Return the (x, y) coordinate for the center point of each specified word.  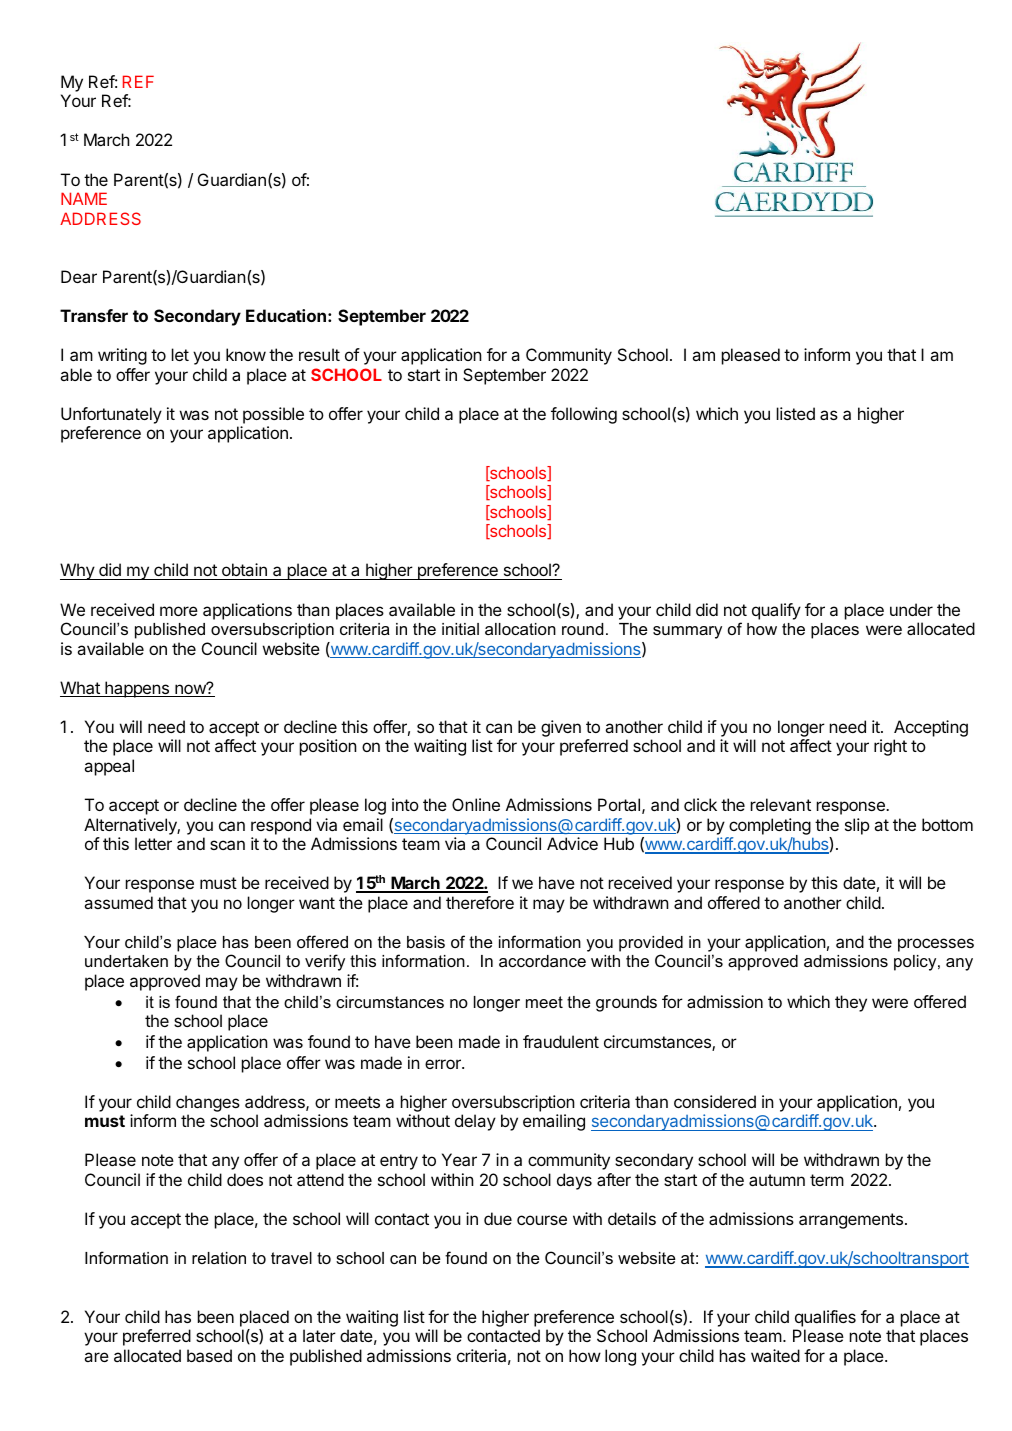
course (542, 1220)
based (209, 1355)
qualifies (825, 1318)
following (584, 415)
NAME (84, 198)
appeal (109, 767)
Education (286, 315)
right (890, 747)
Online (476, 804)
